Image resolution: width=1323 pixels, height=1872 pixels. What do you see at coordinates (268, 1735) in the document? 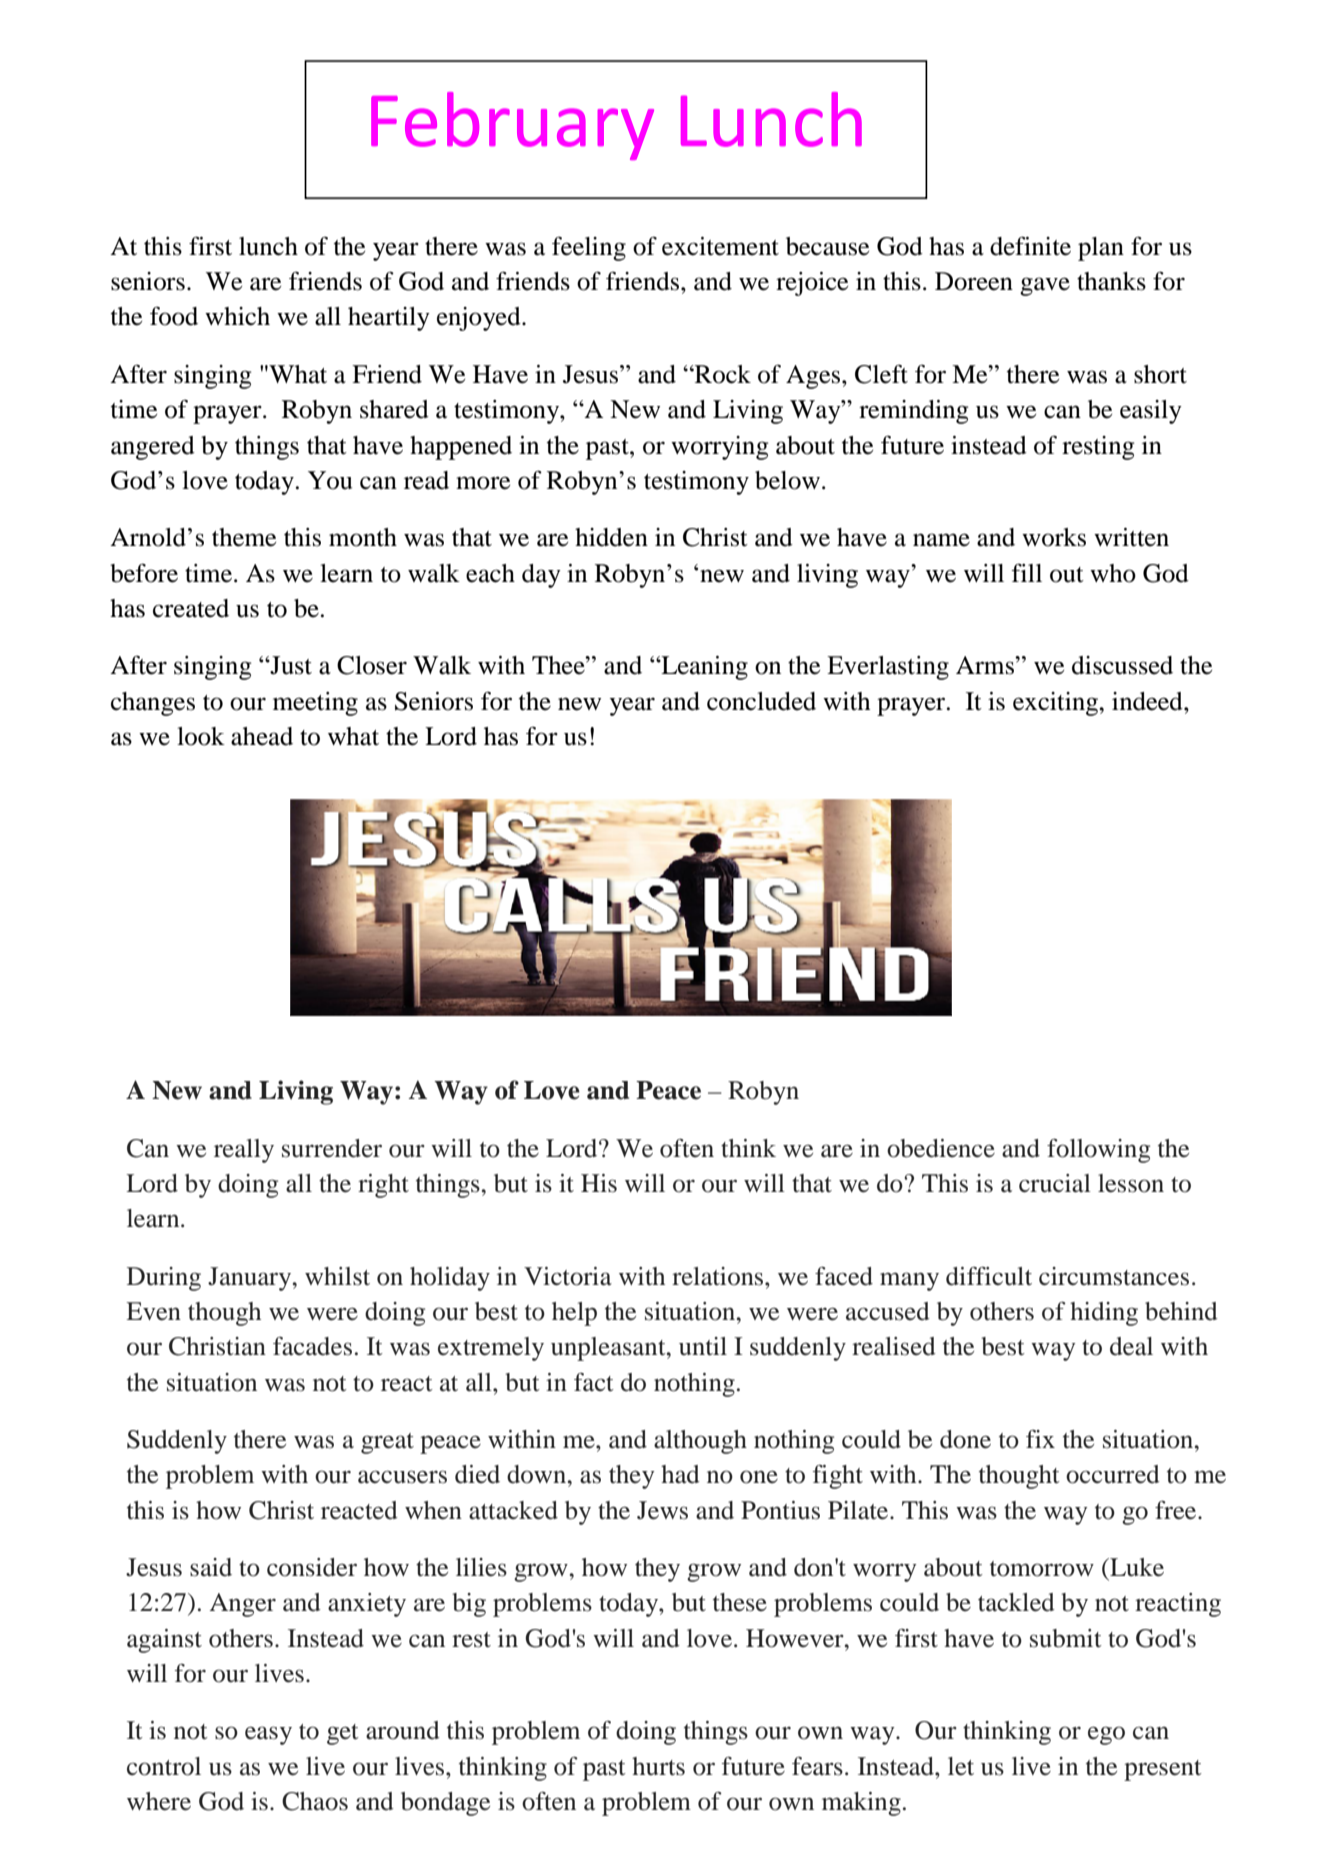
I see `easy` at bounding box center [268, 1735].
